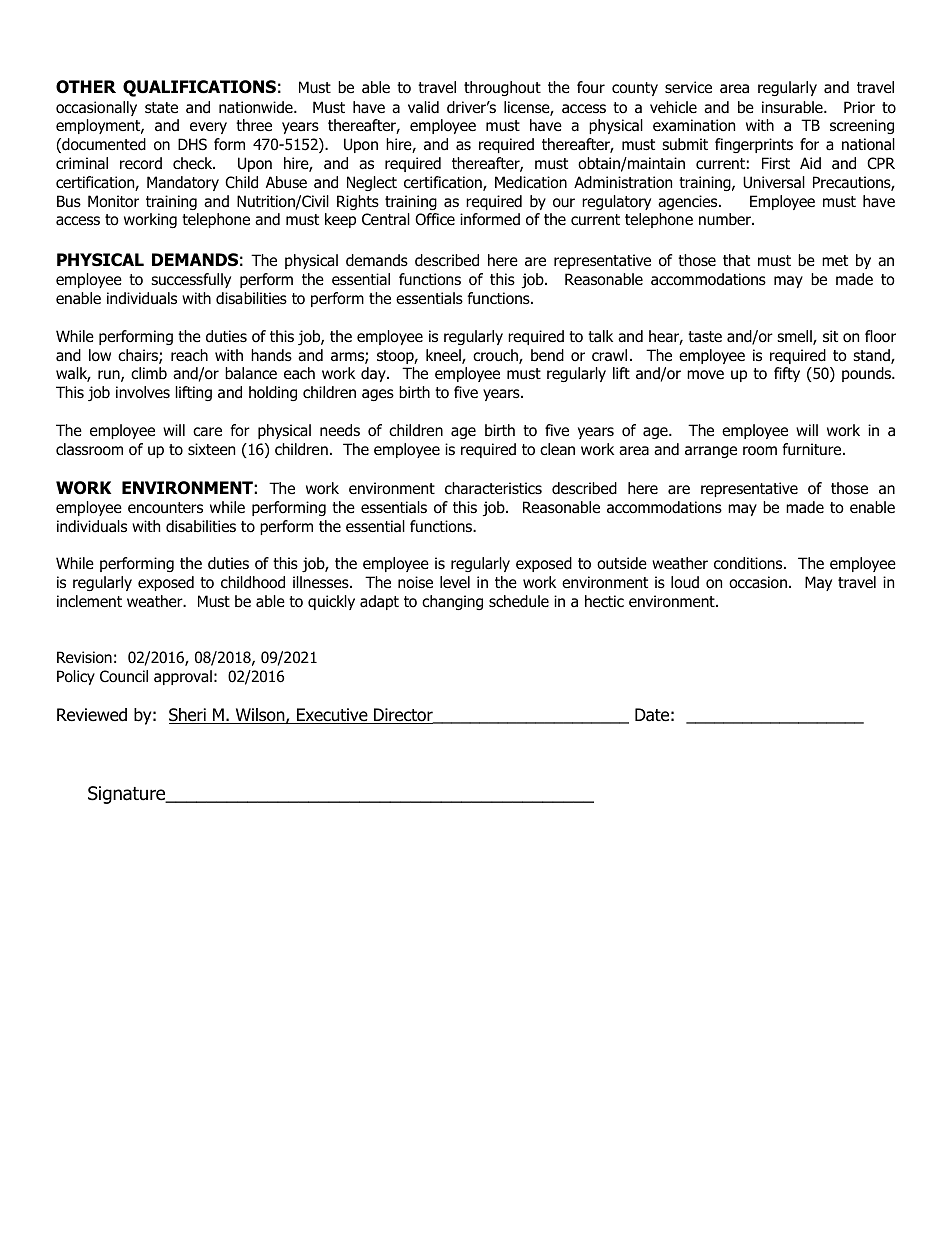 The width and height of the document is (952, 1233). I want to click on successfully, so click(191, 280).
